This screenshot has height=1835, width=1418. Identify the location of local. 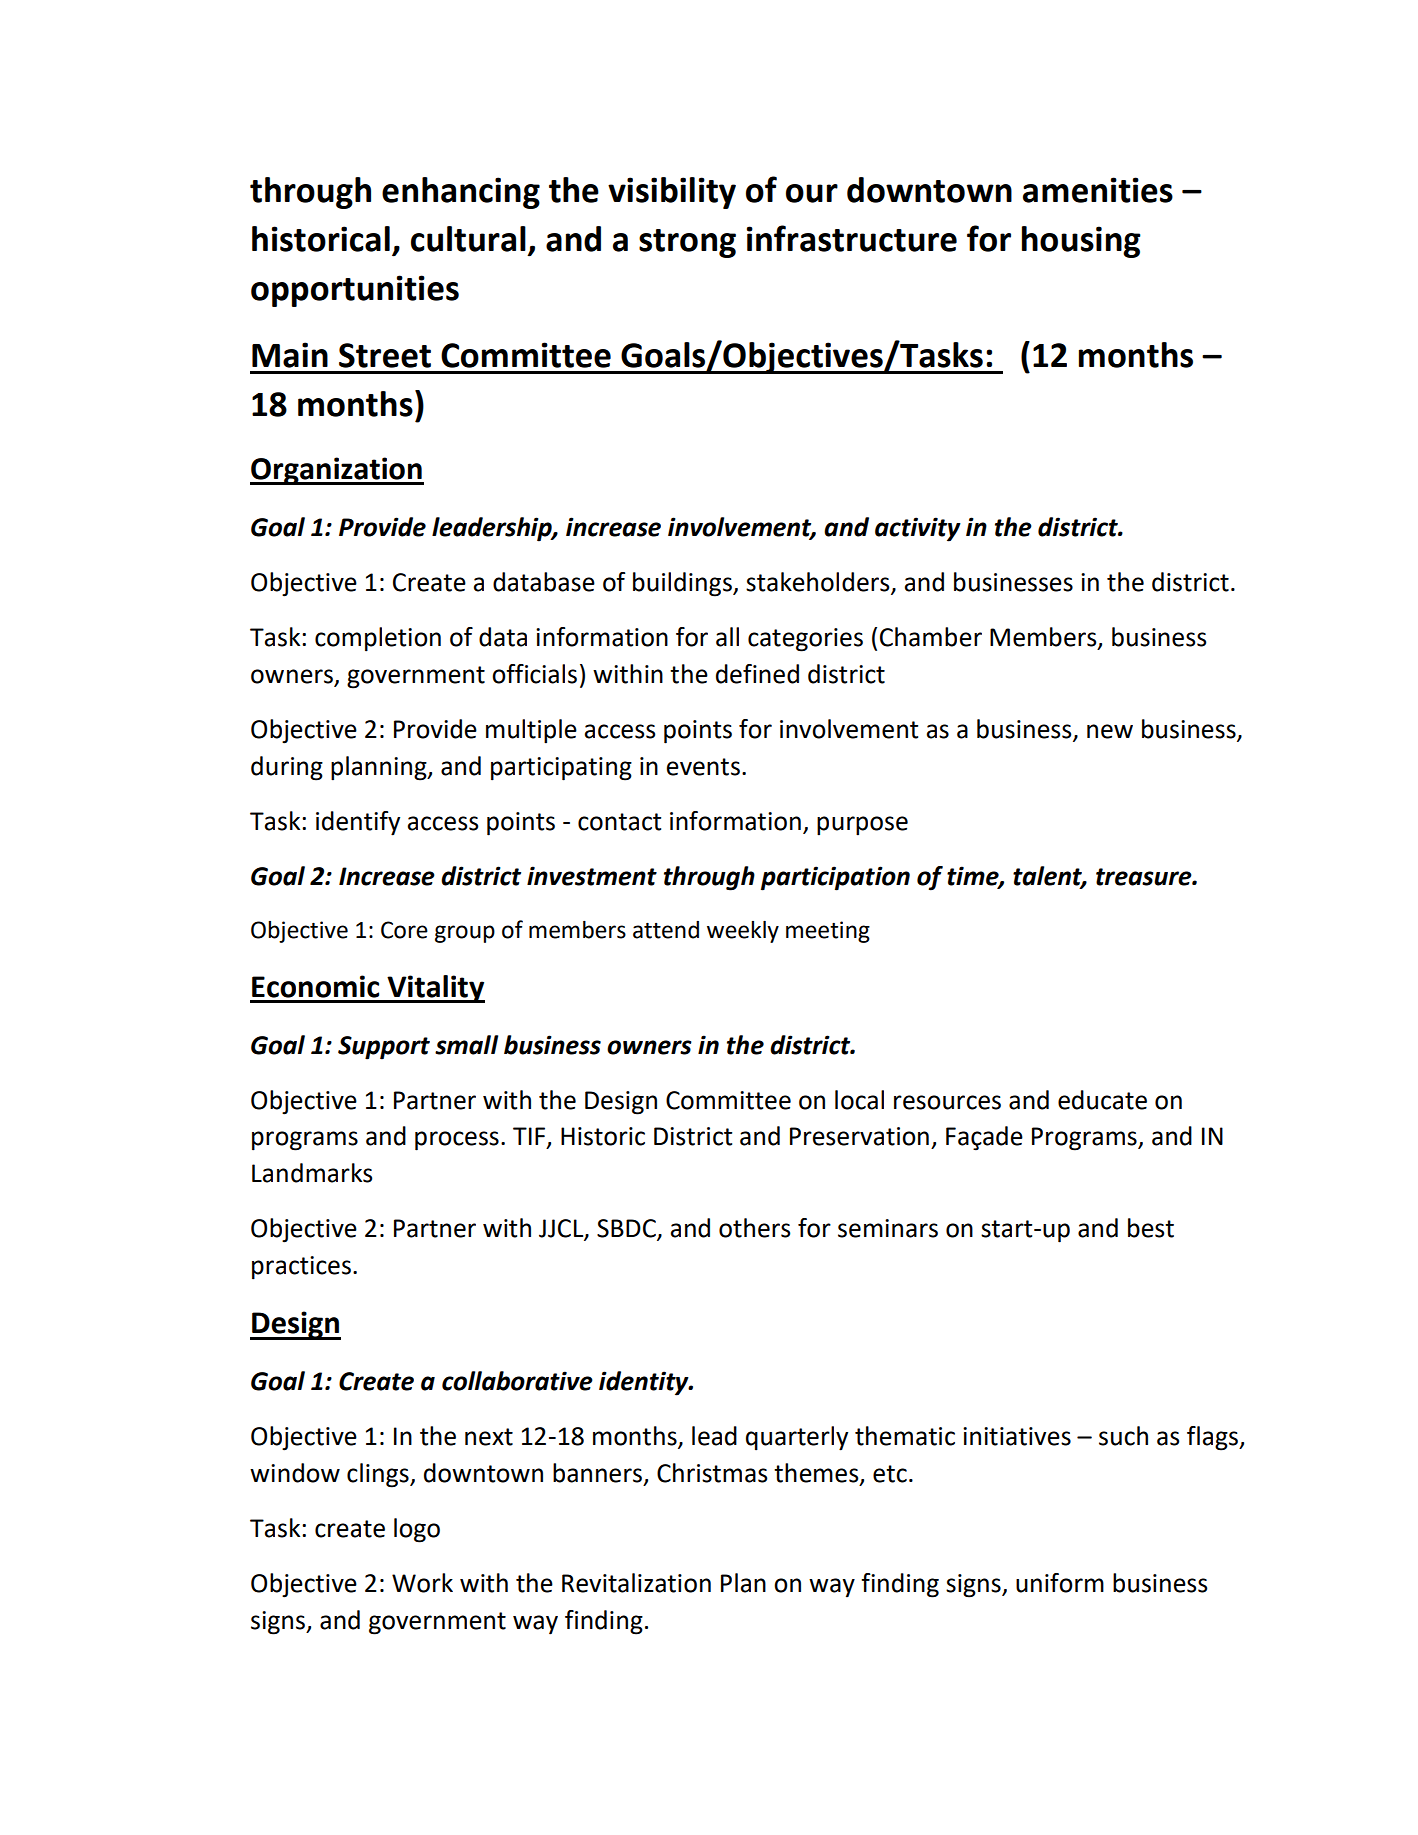
(859, 1100).
